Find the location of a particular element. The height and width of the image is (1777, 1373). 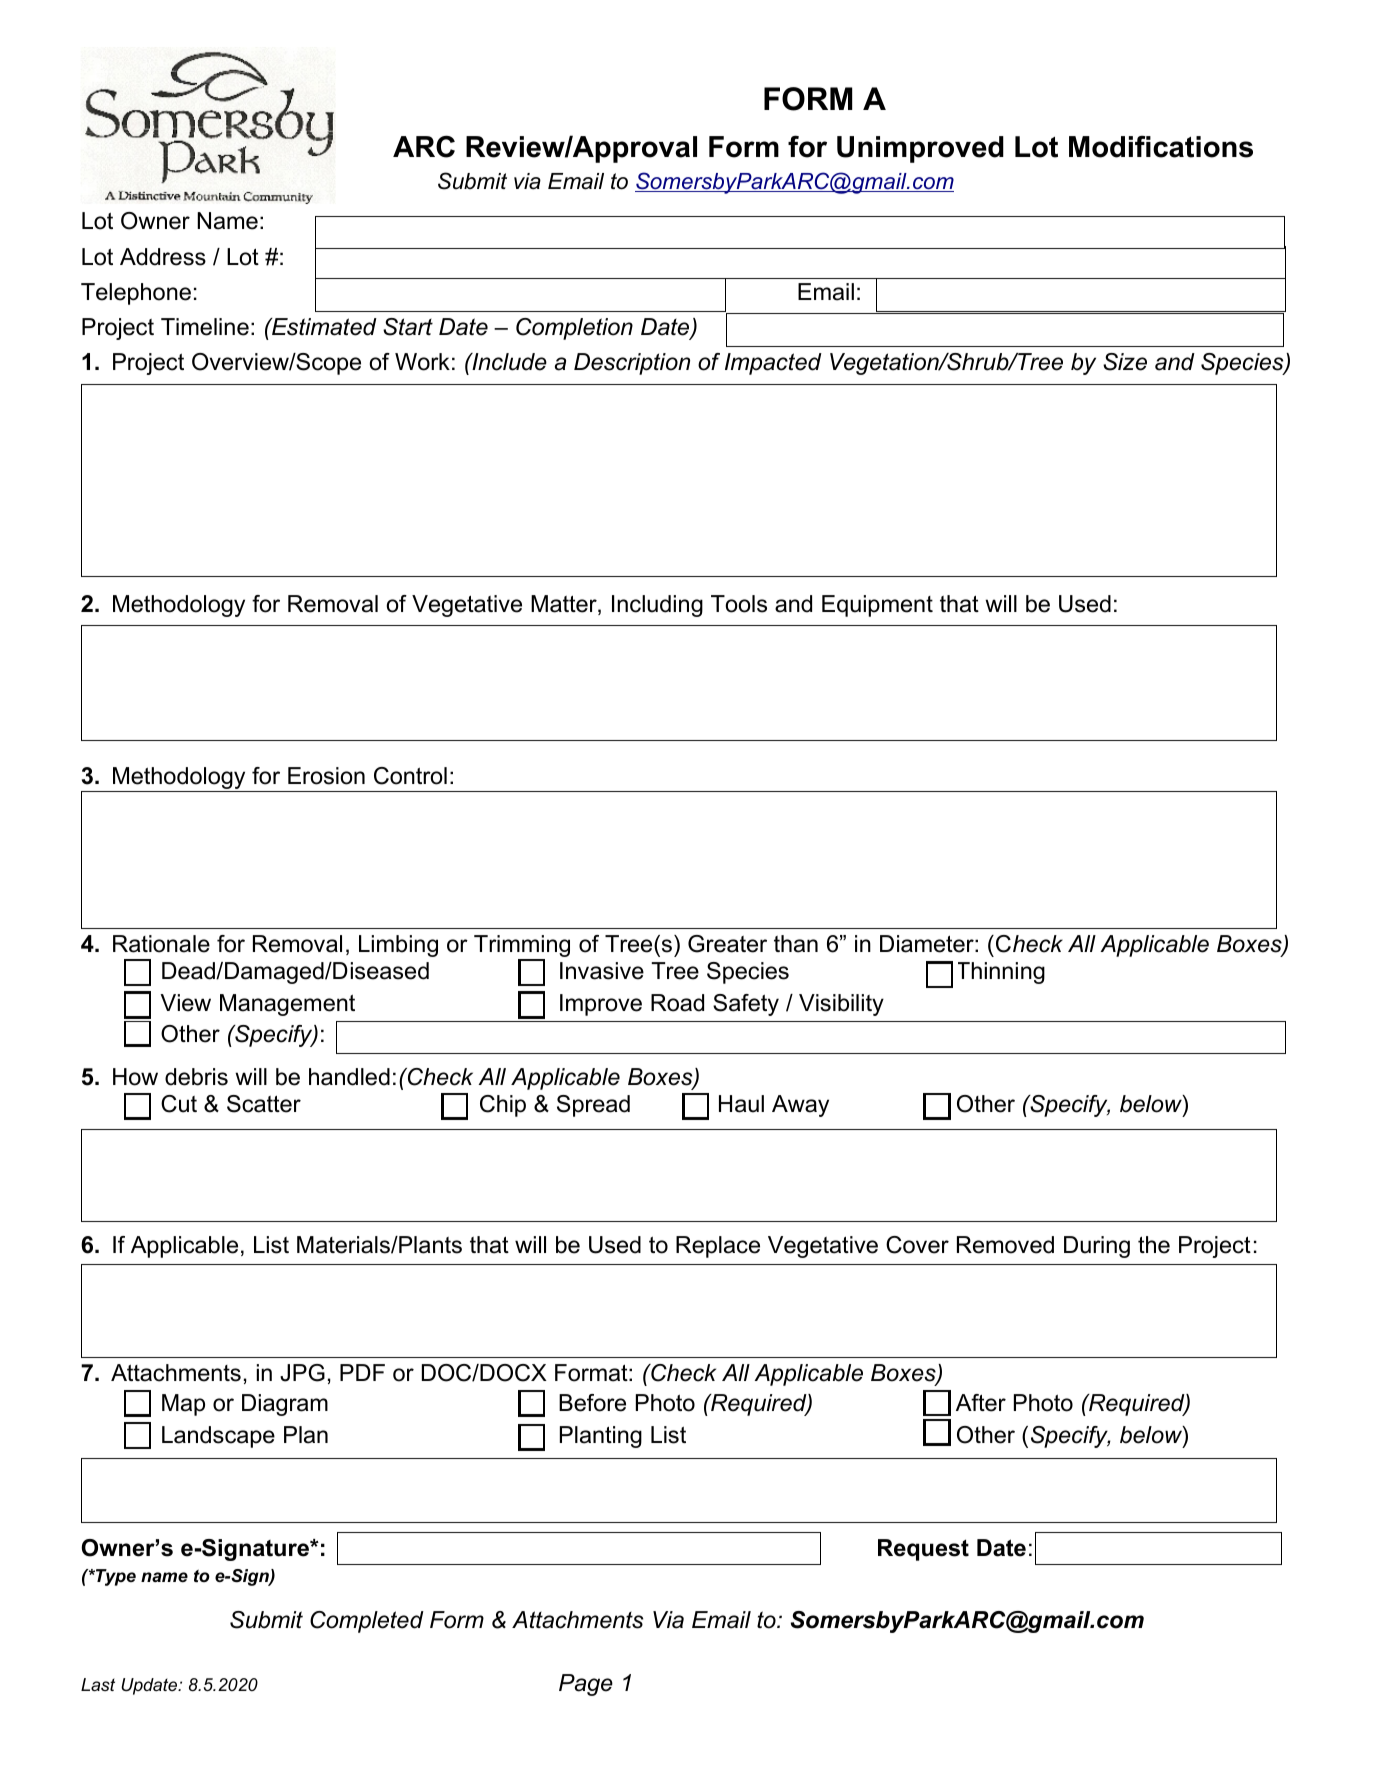

Page is located at coordinates (586, 1685).
